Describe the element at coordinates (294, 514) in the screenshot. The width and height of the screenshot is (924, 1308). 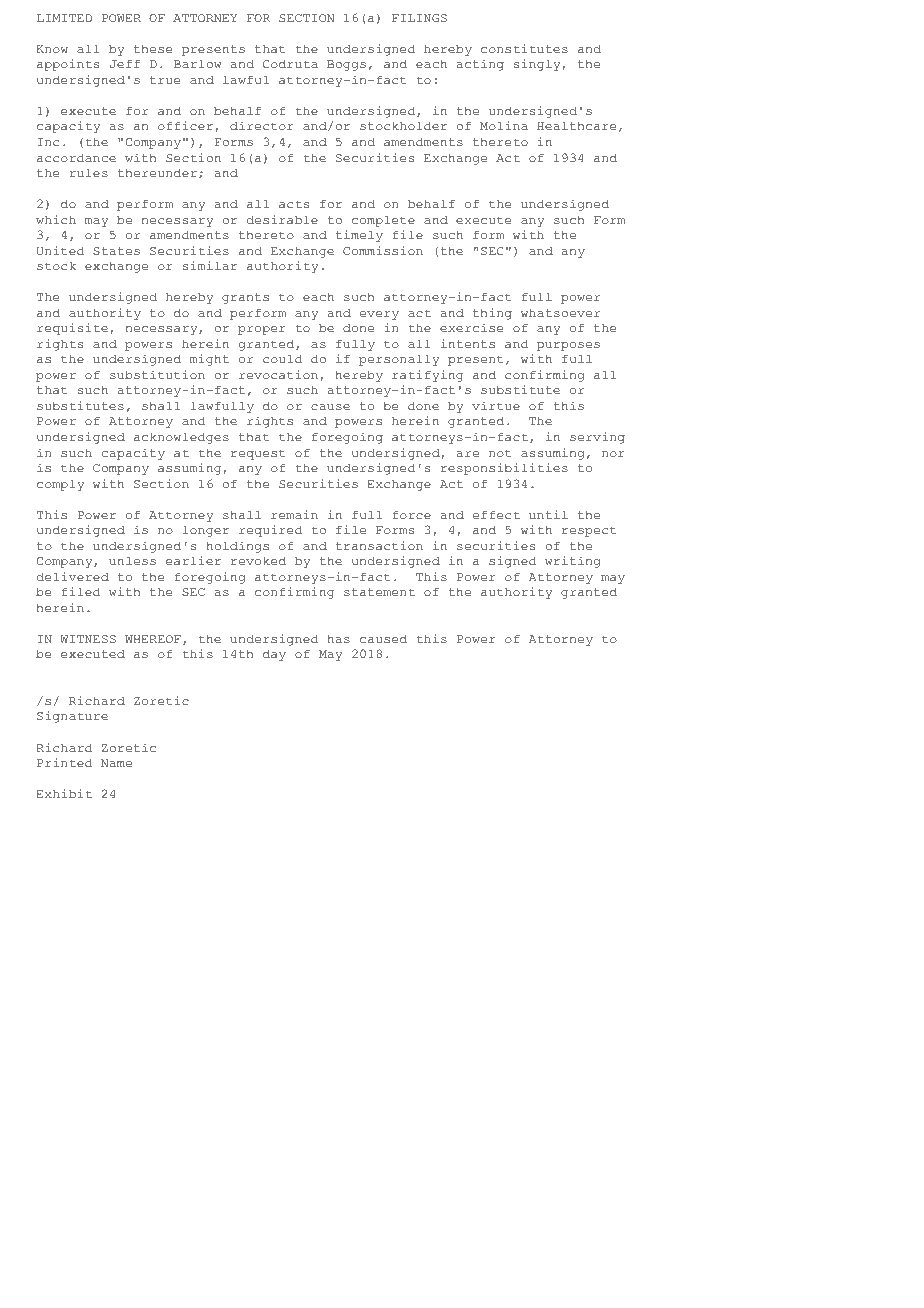
I see `remain` at that location.
